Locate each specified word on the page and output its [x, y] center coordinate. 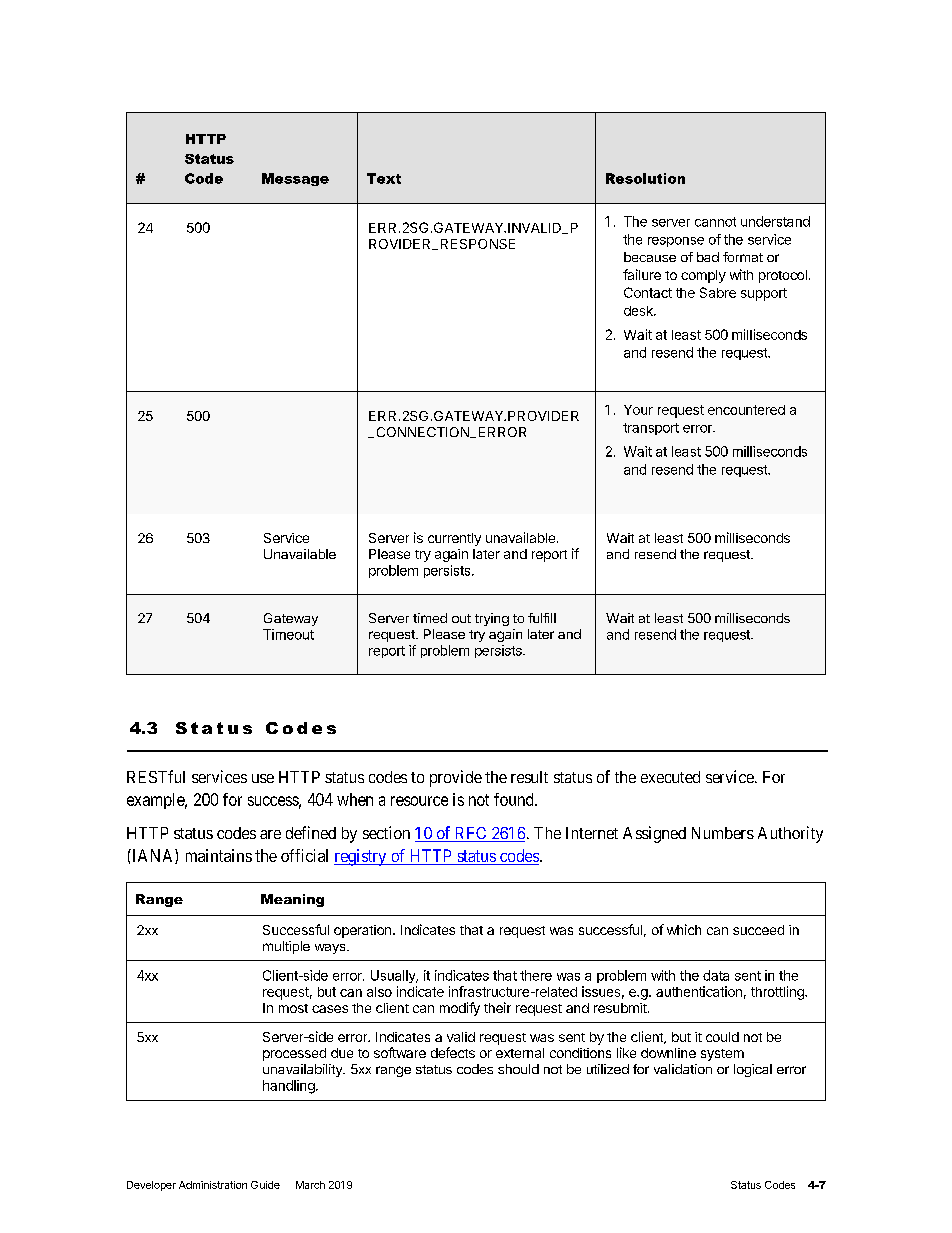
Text [384, 178]
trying [492, 619]
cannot [715, 222]
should [518, 1069]
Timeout [288, 634]
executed [670, 777]
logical [753, 1070]
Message [295, 179]
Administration [213, 1185]
